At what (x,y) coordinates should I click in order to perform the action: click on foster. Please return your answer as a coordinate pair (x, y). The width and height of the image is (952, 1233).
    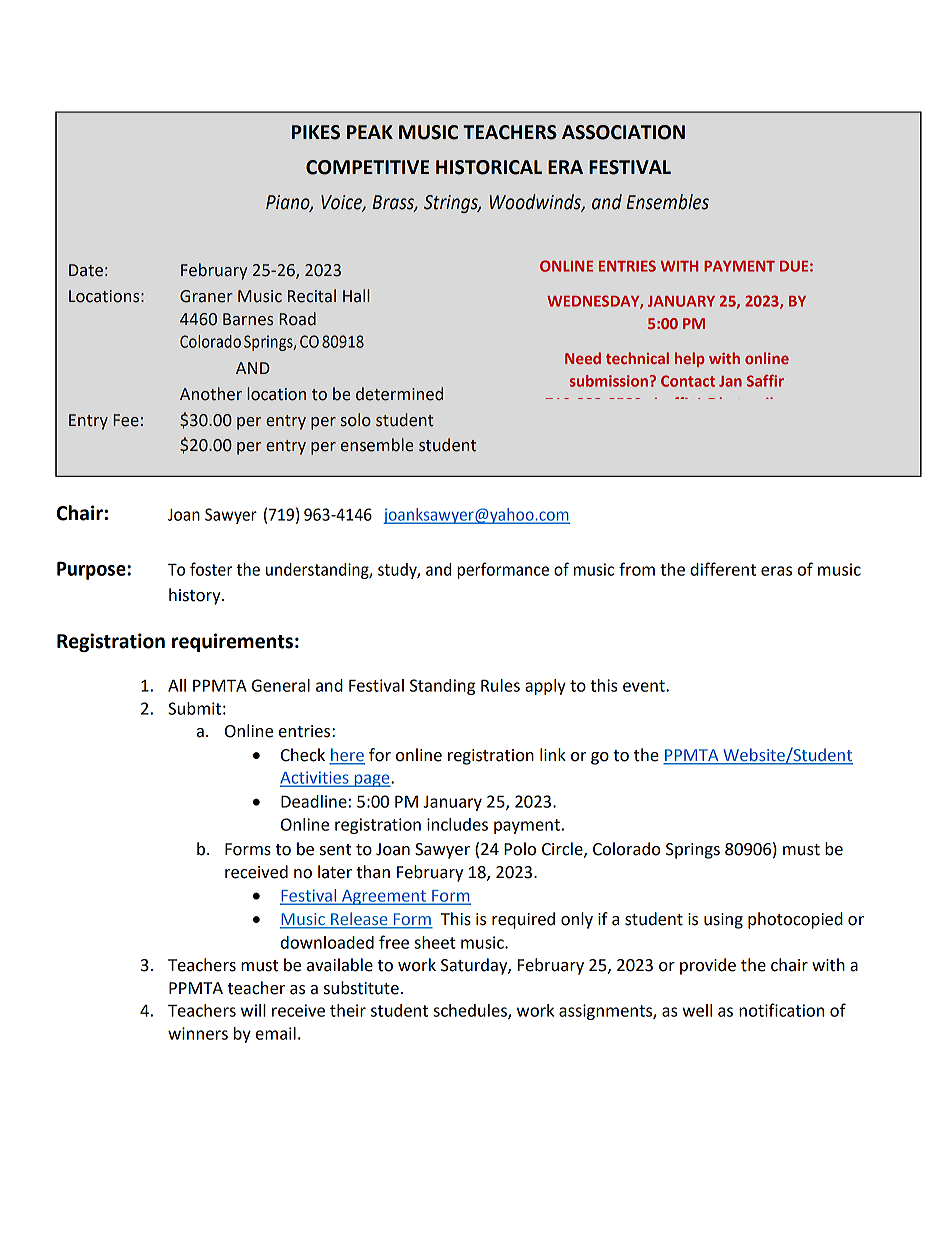
    Looking at the image, I should click on (211, 569).
